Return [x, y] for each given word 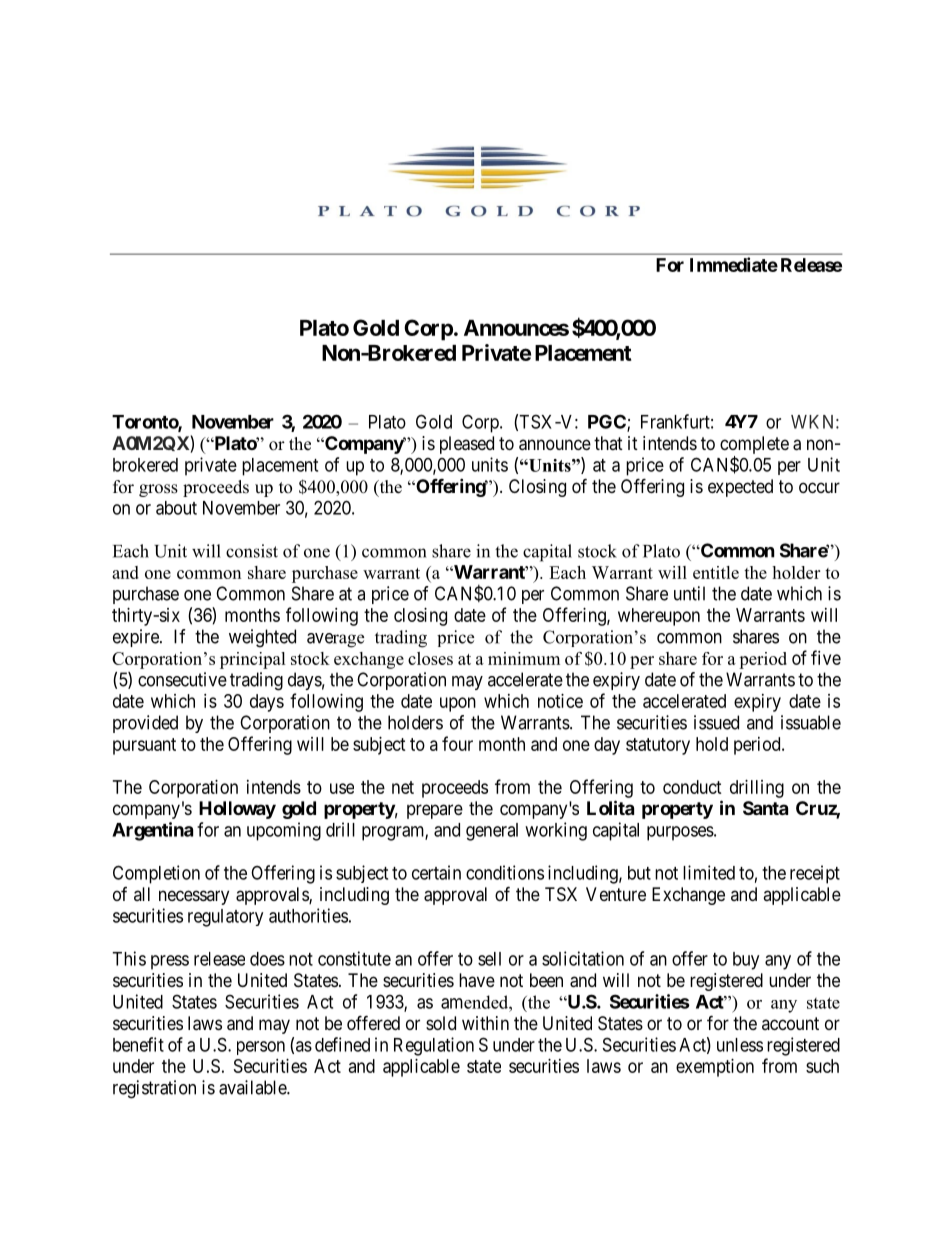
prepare [435, 811]
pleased [467, 445]
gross [158, 490]
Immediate [734, 264]
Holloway [237, 810]
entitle [716, 572]
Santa [765, 808]
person [261, 1048]
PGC [608, 422]
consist [252, 551]
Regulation [434, 1046]
